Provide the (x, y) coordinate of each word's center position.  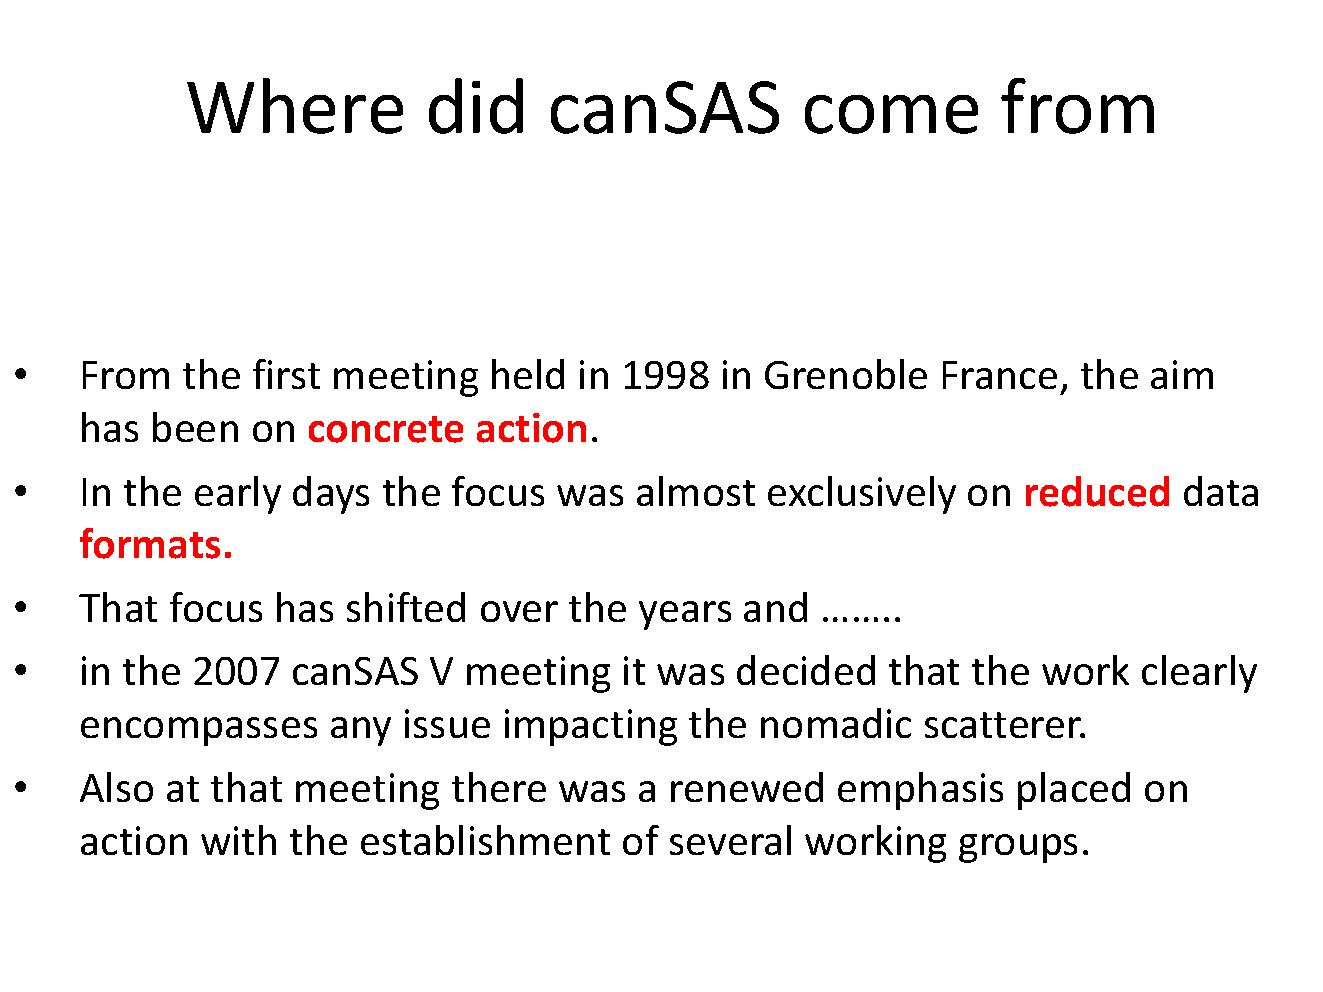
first (286, 374)
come (891, 114)
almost (696, 491)
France (1000, 375)
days (331, 495)
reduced (1097, 491)
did (476, 106)
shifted (406, 607)
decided (806, 670)
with (238, 840)
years (685, 615)
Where (295, 106)
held (528, 374)
